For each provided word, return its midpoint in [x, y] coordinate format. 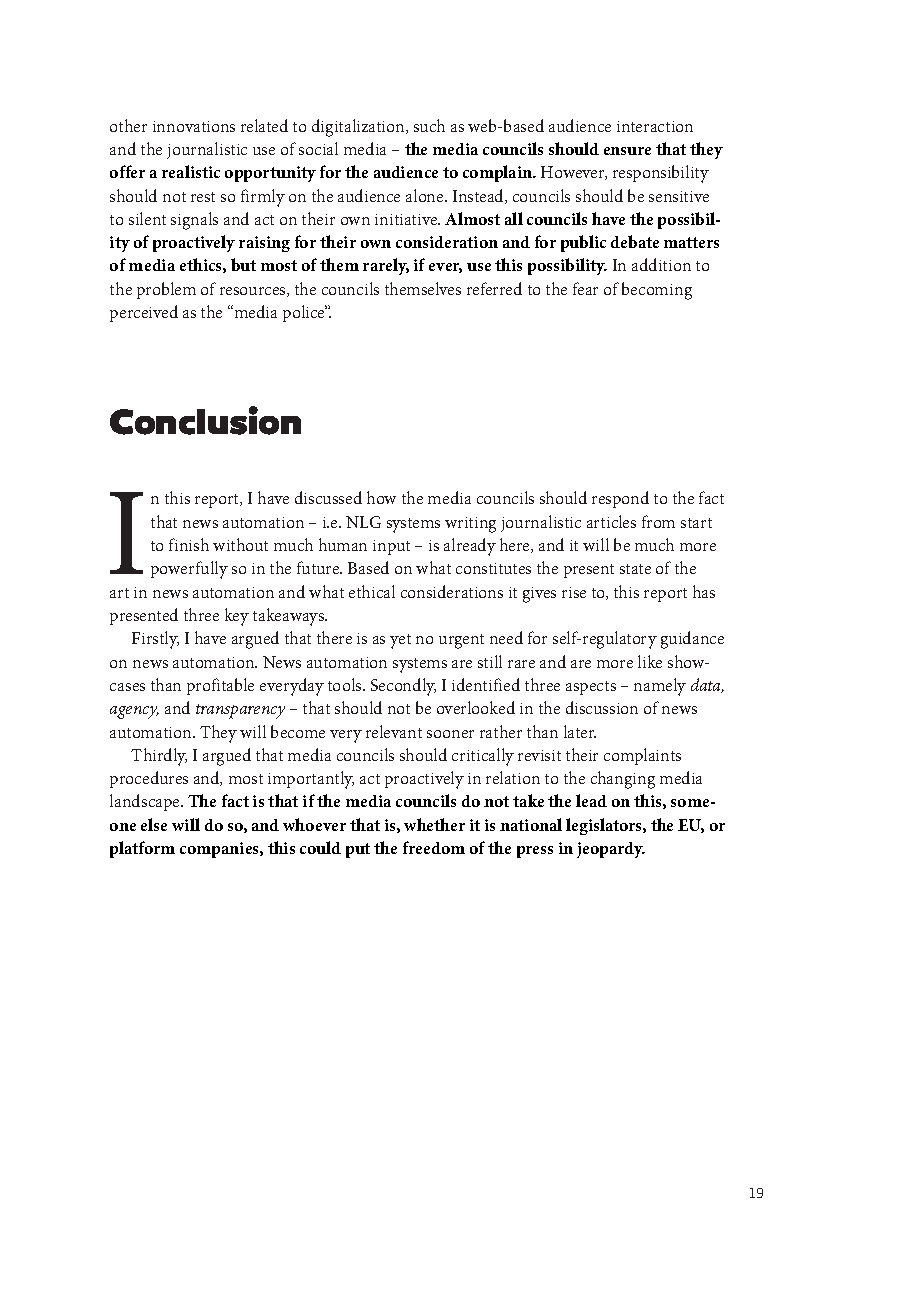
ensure [627, 151]
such [429, 125]
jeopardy [611, 850]
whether [434, 824]
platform [142, 849]
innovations [194, 126]
